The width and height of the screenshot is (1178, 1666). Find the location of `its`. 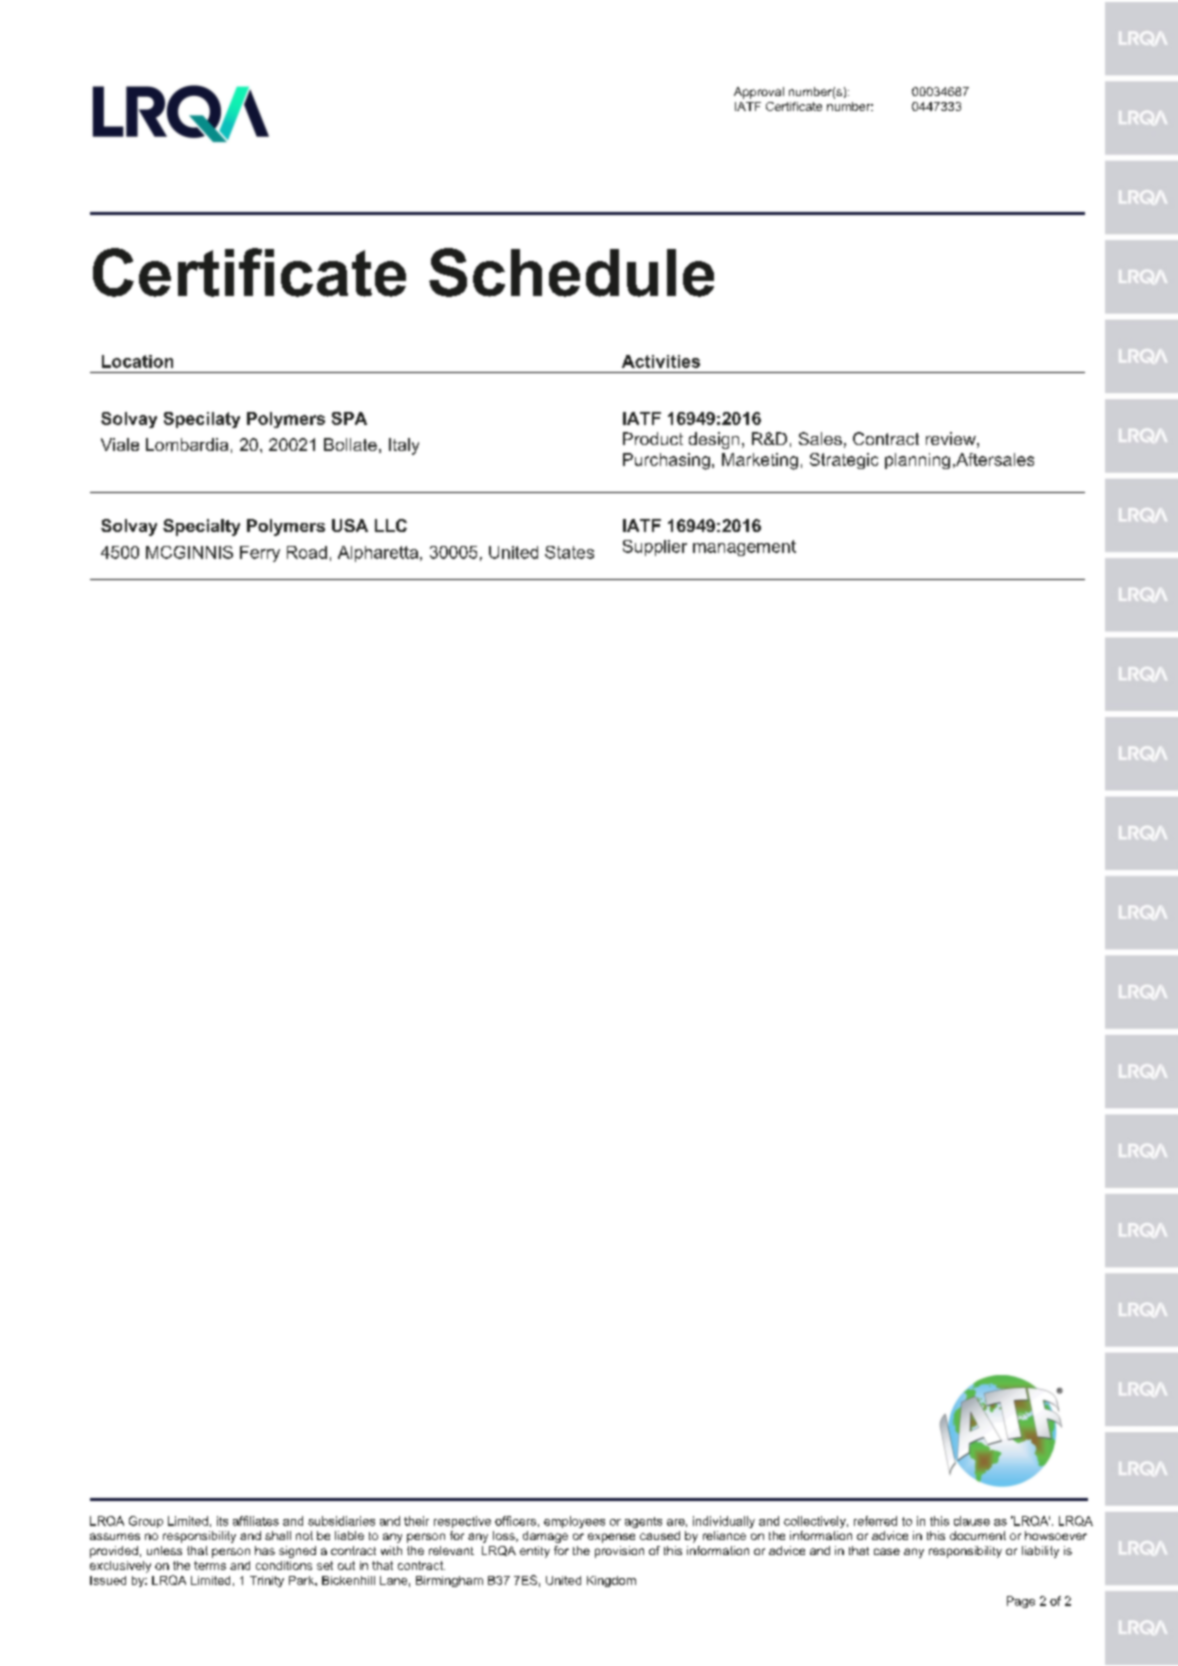

its is located at coordinates (222, 1521).
